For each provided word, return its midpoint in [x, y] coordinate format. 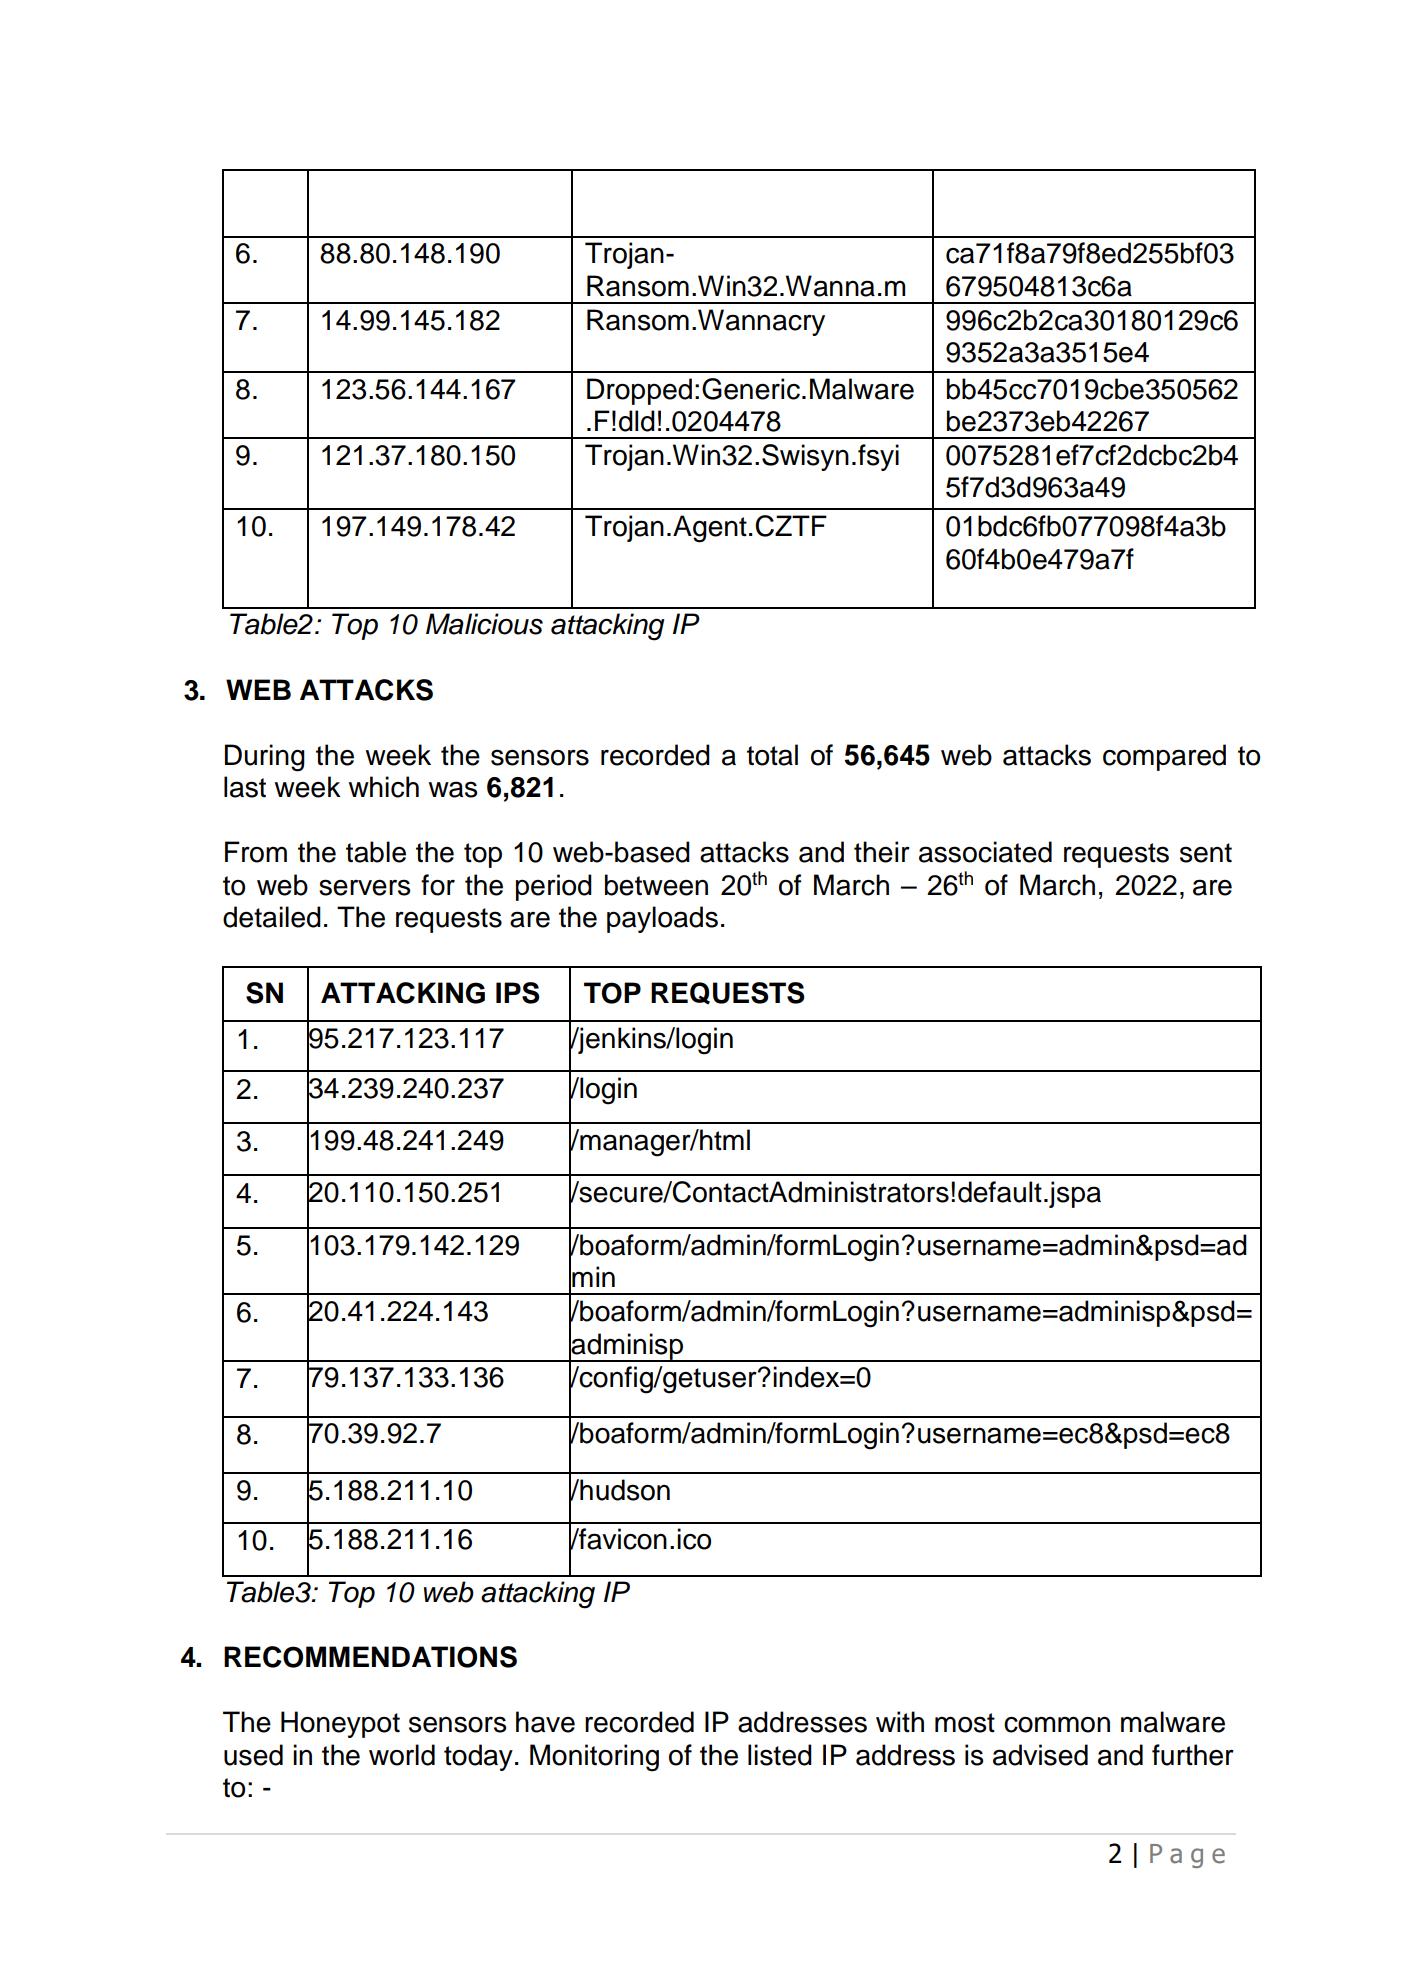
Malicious [484, 624]
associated [985, 852]
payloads [662, 919]
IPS [518, 993]
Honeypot [340, 1724]
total [772, 755]
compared [1164, 757]
